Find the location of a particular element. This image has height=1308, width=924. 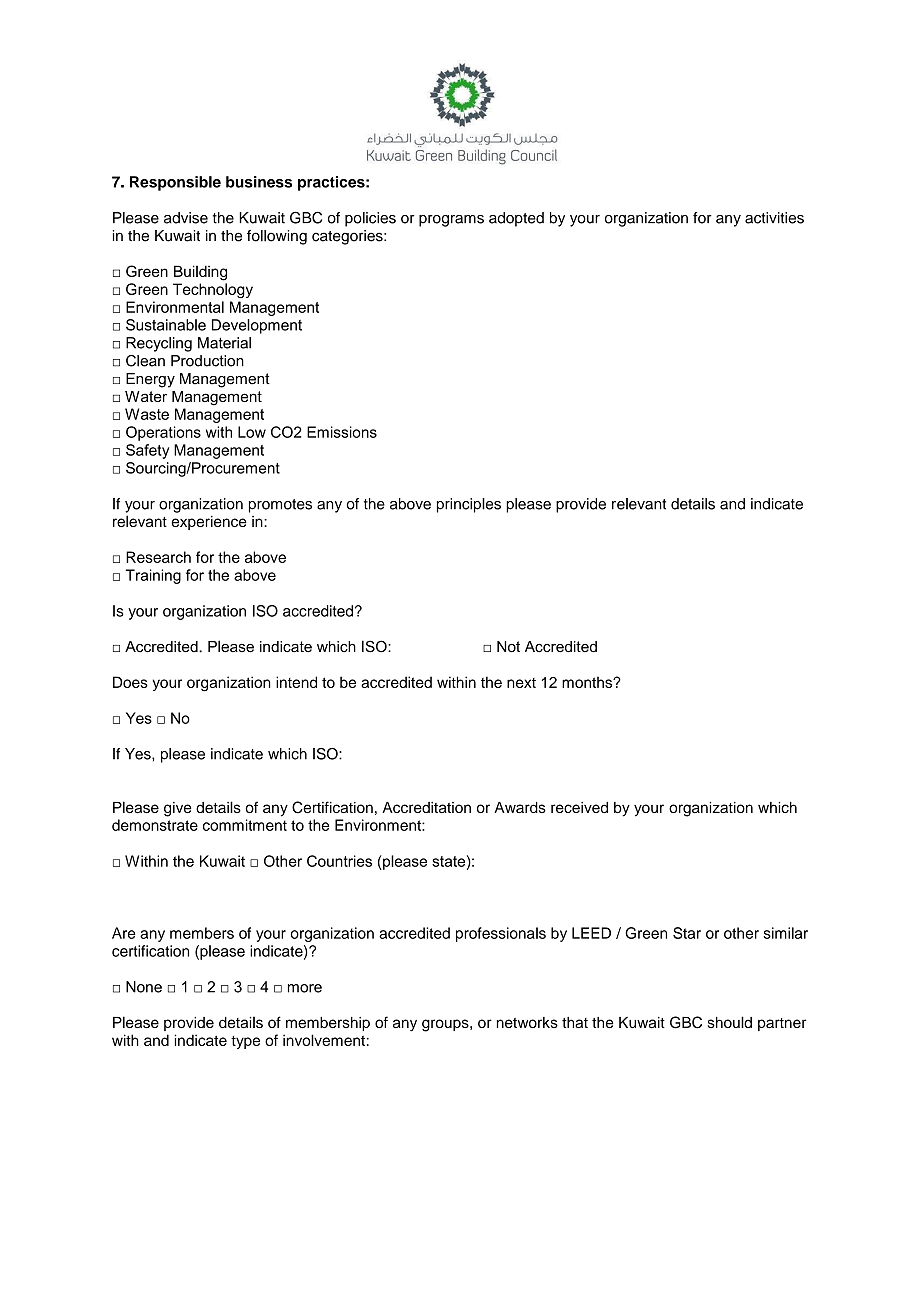

Accreditation is located at coordinates (426, 807).
